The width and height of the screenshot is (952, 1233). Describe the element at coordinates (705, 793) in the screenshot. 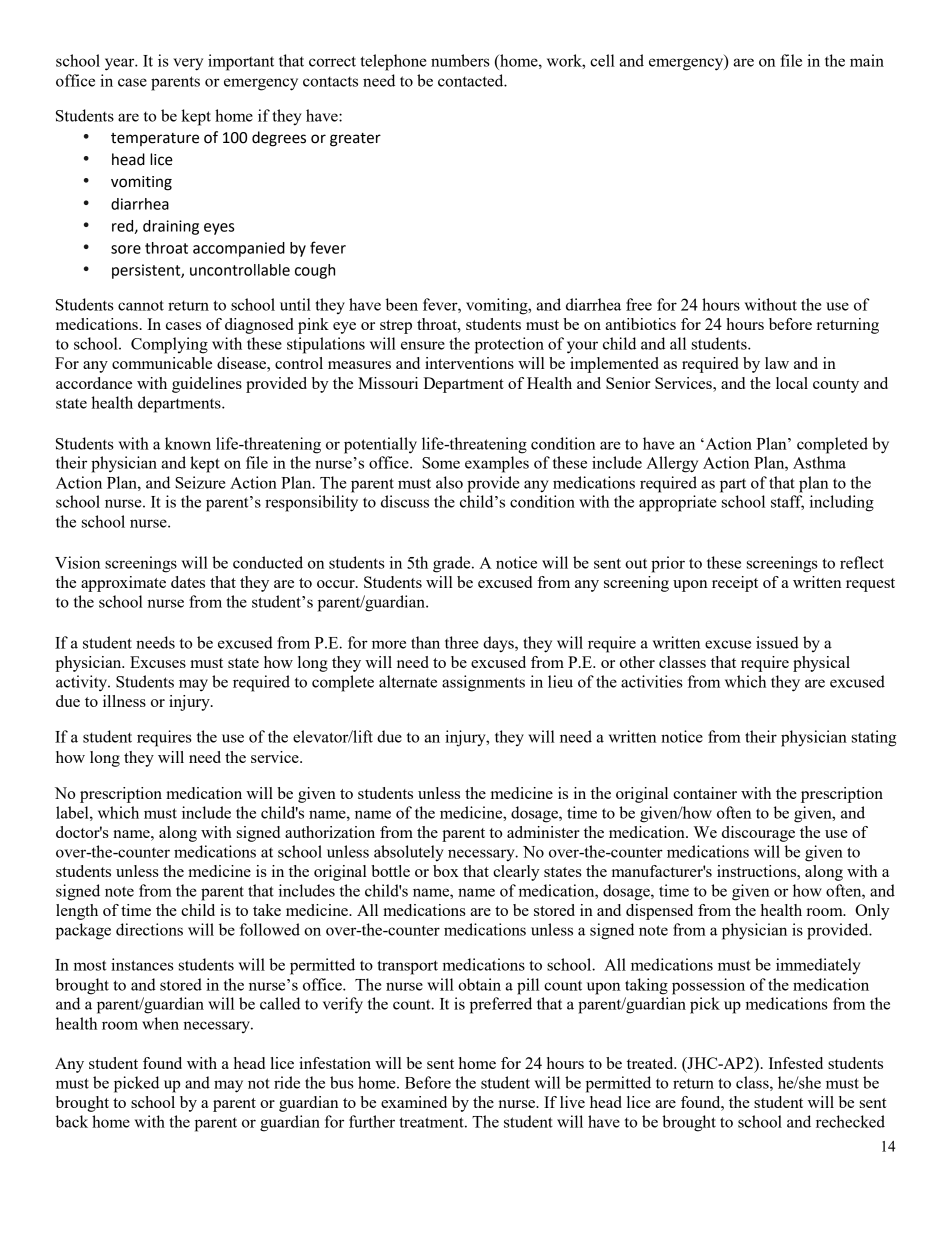

I see `container` at that location.
